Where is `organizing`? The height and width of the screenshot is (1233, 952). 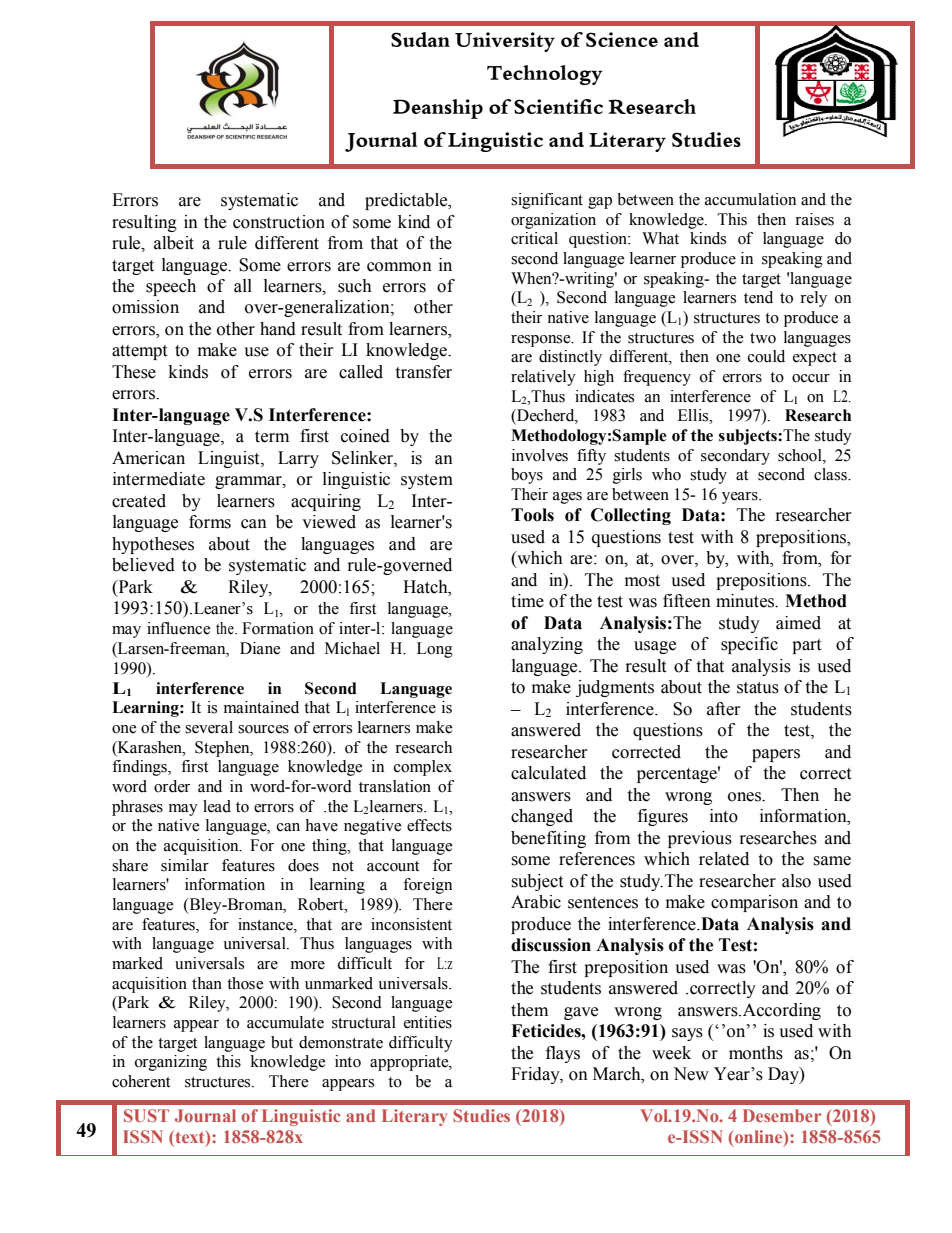 organizing is located at coordinates (171, 1063).
